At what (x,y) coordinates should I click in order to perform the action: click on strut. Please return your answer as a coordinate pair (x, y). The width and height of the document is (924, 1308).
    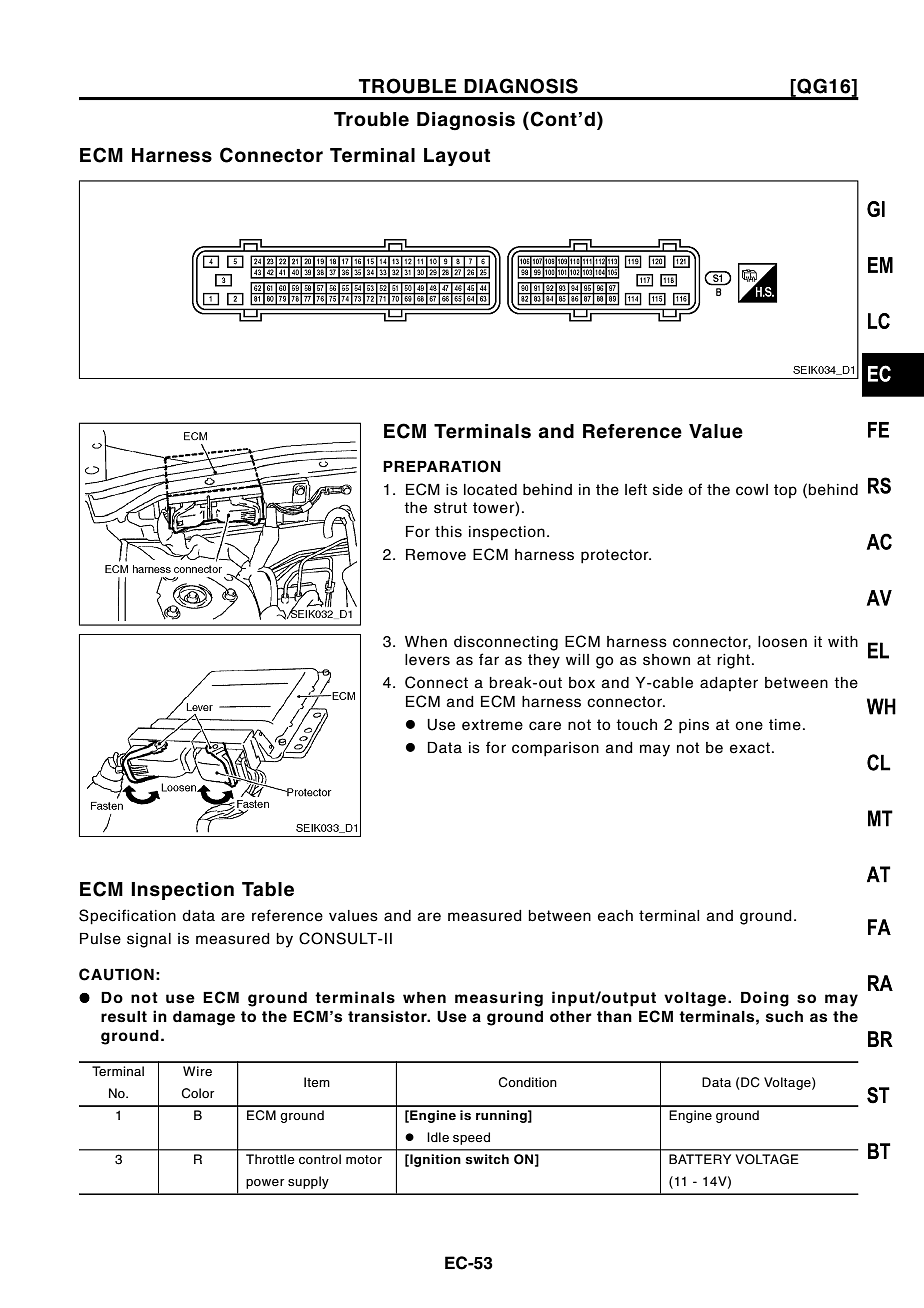
    Looking at the image, I should click on (450, 508).
